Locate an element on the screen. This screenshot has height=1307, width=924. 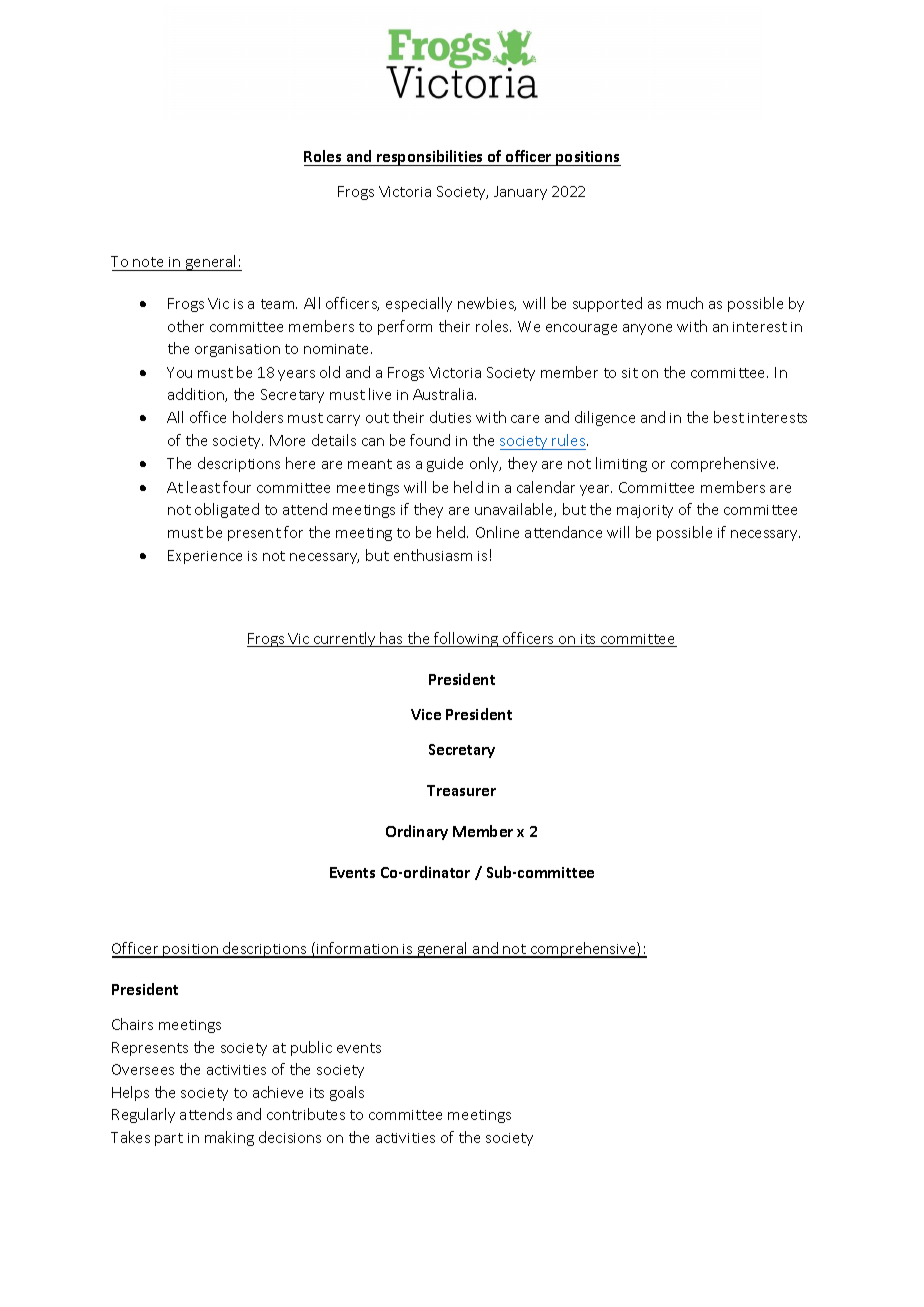
note is located at coordinates (148, 262).
